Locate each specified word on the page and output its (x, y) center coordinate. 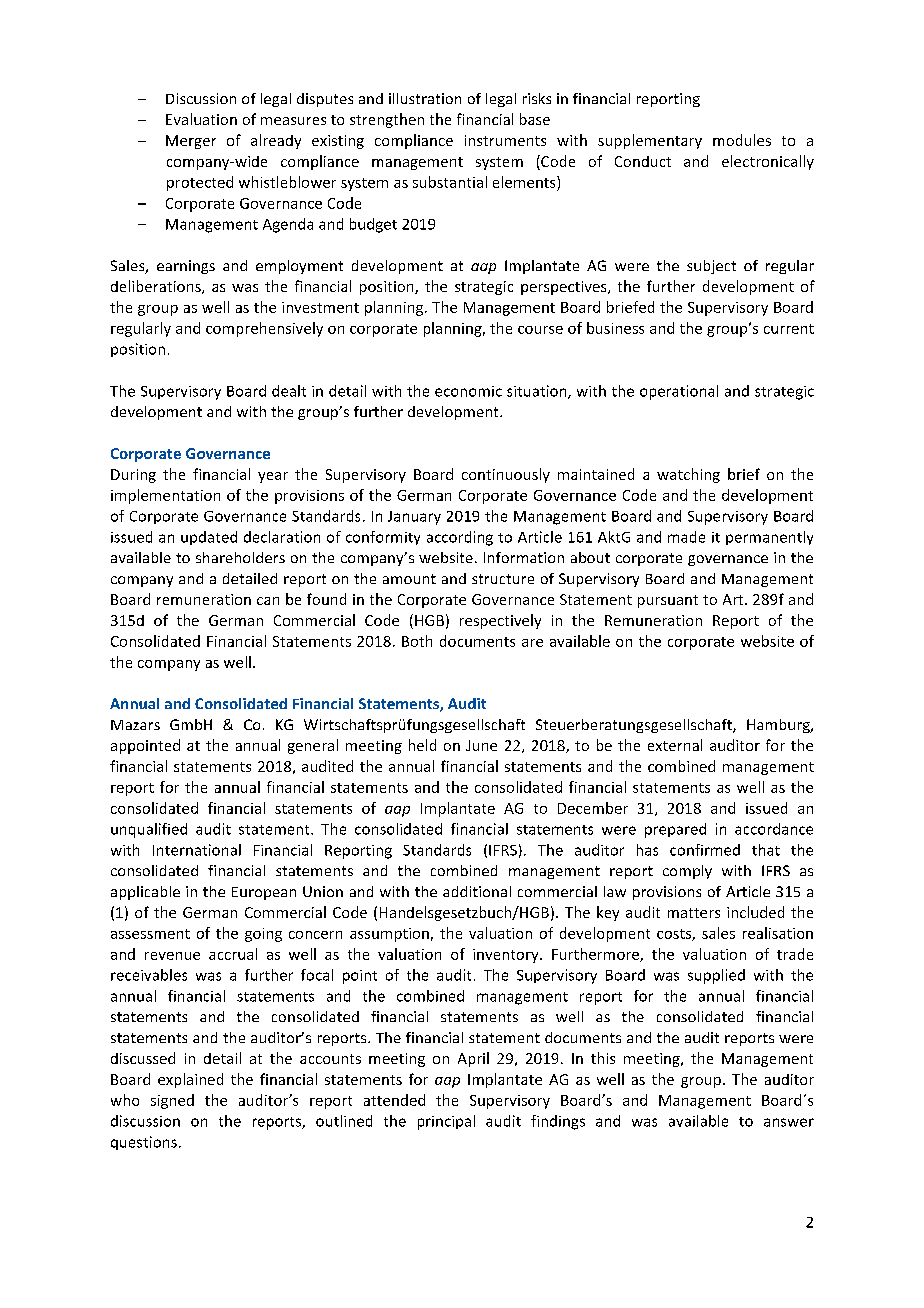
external (675, 745)
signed (172, 1101)
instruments (505, 140)
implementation (165, 496)
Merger (191, 142)
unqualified (149, 830)
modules (742, 140)
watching (688, 475)
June (481, 745)
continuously (506, 475)
